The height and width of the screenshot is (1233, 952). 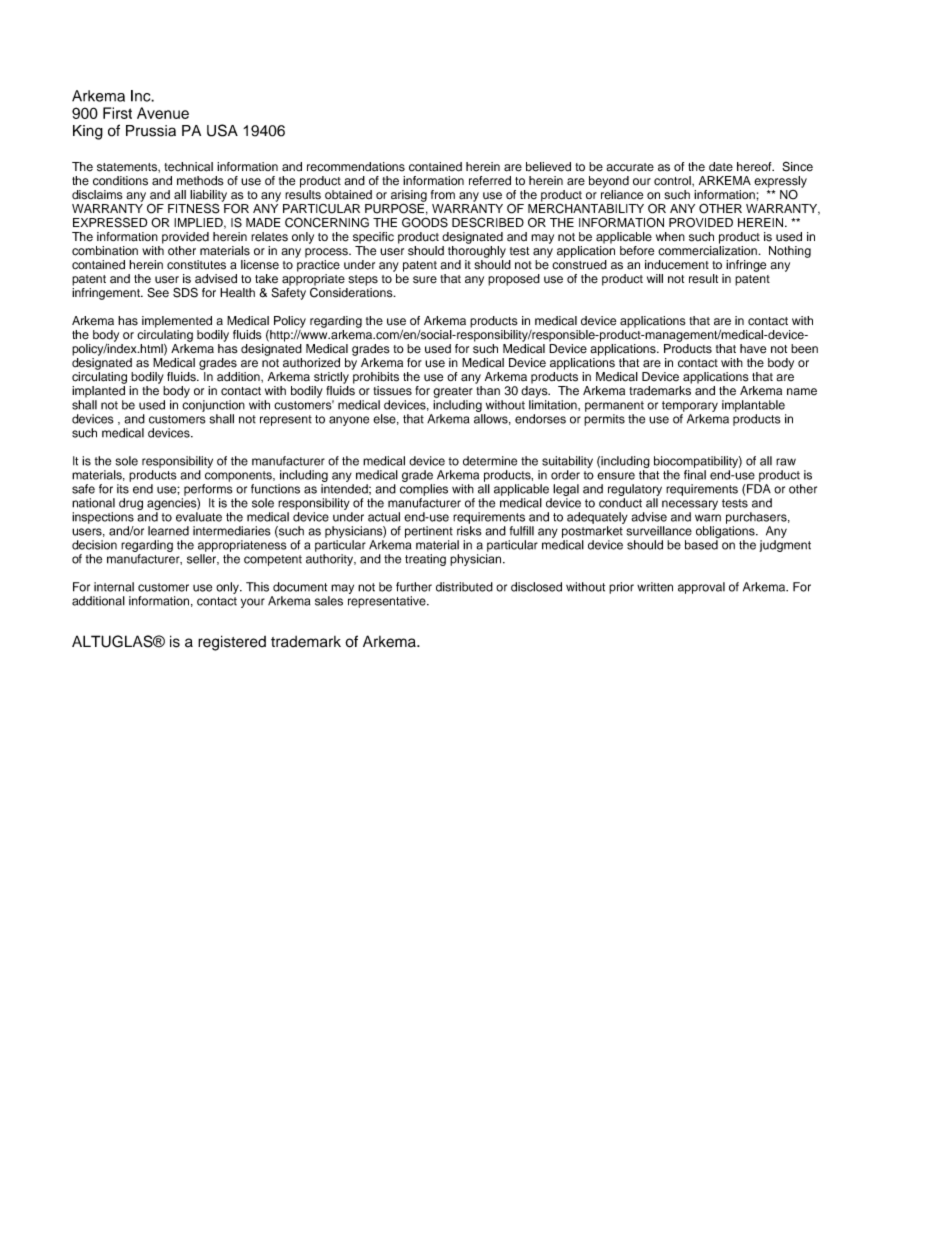 What do you see at coordinates (232, 643) in the screenshot?
I see `registered` at bounding box center [232, 643].
